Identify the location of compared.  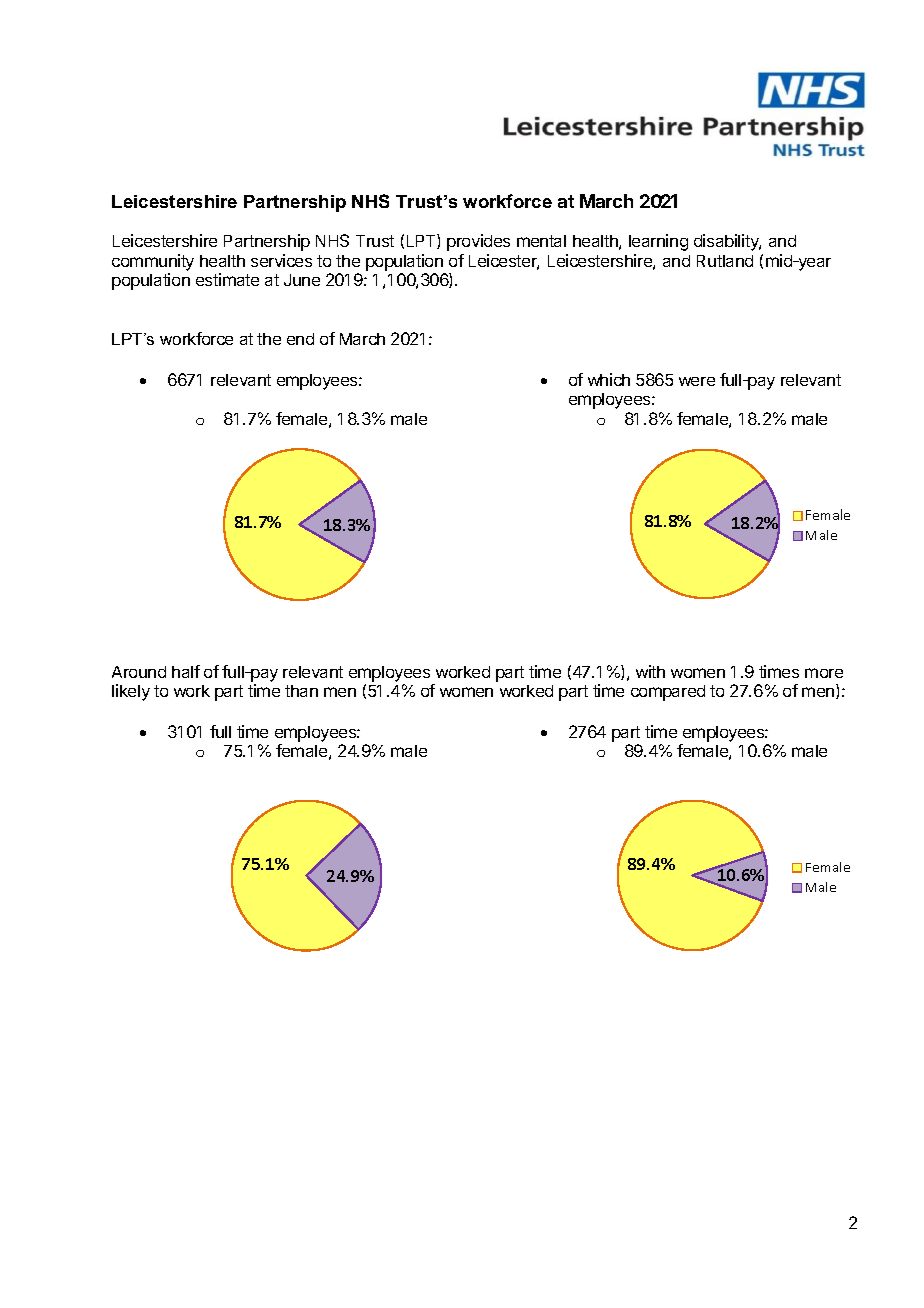
(668, 693).
